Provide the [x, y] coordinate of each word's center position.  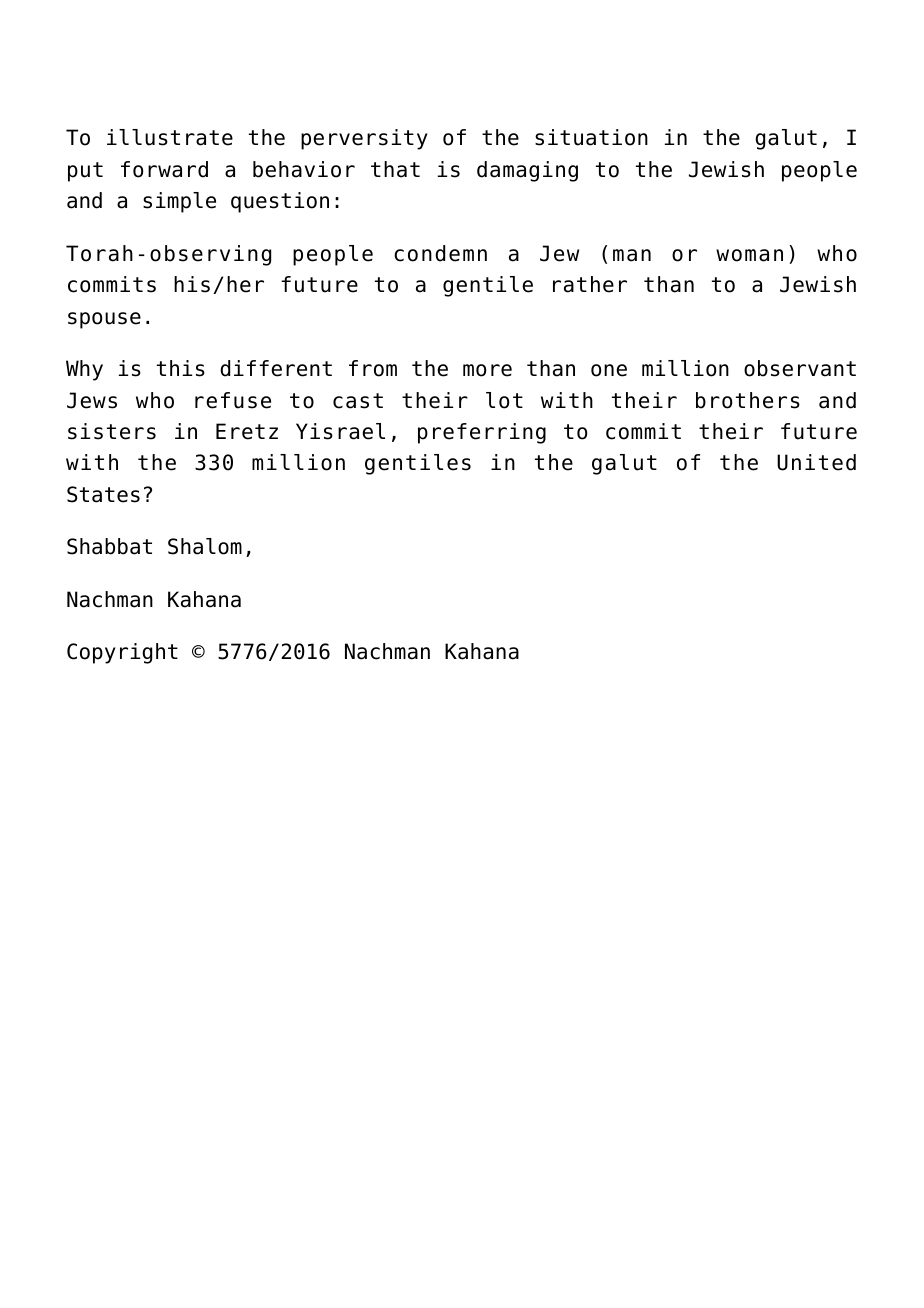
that [395, 169]
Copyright [122, 653]
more [487, 370]
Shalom [205, 546]
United [816, 462]
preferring [482, 433]
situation [591, 137]
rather [590, 284]
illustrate [170, 137]
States [103, 494]
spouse [104, 320]
